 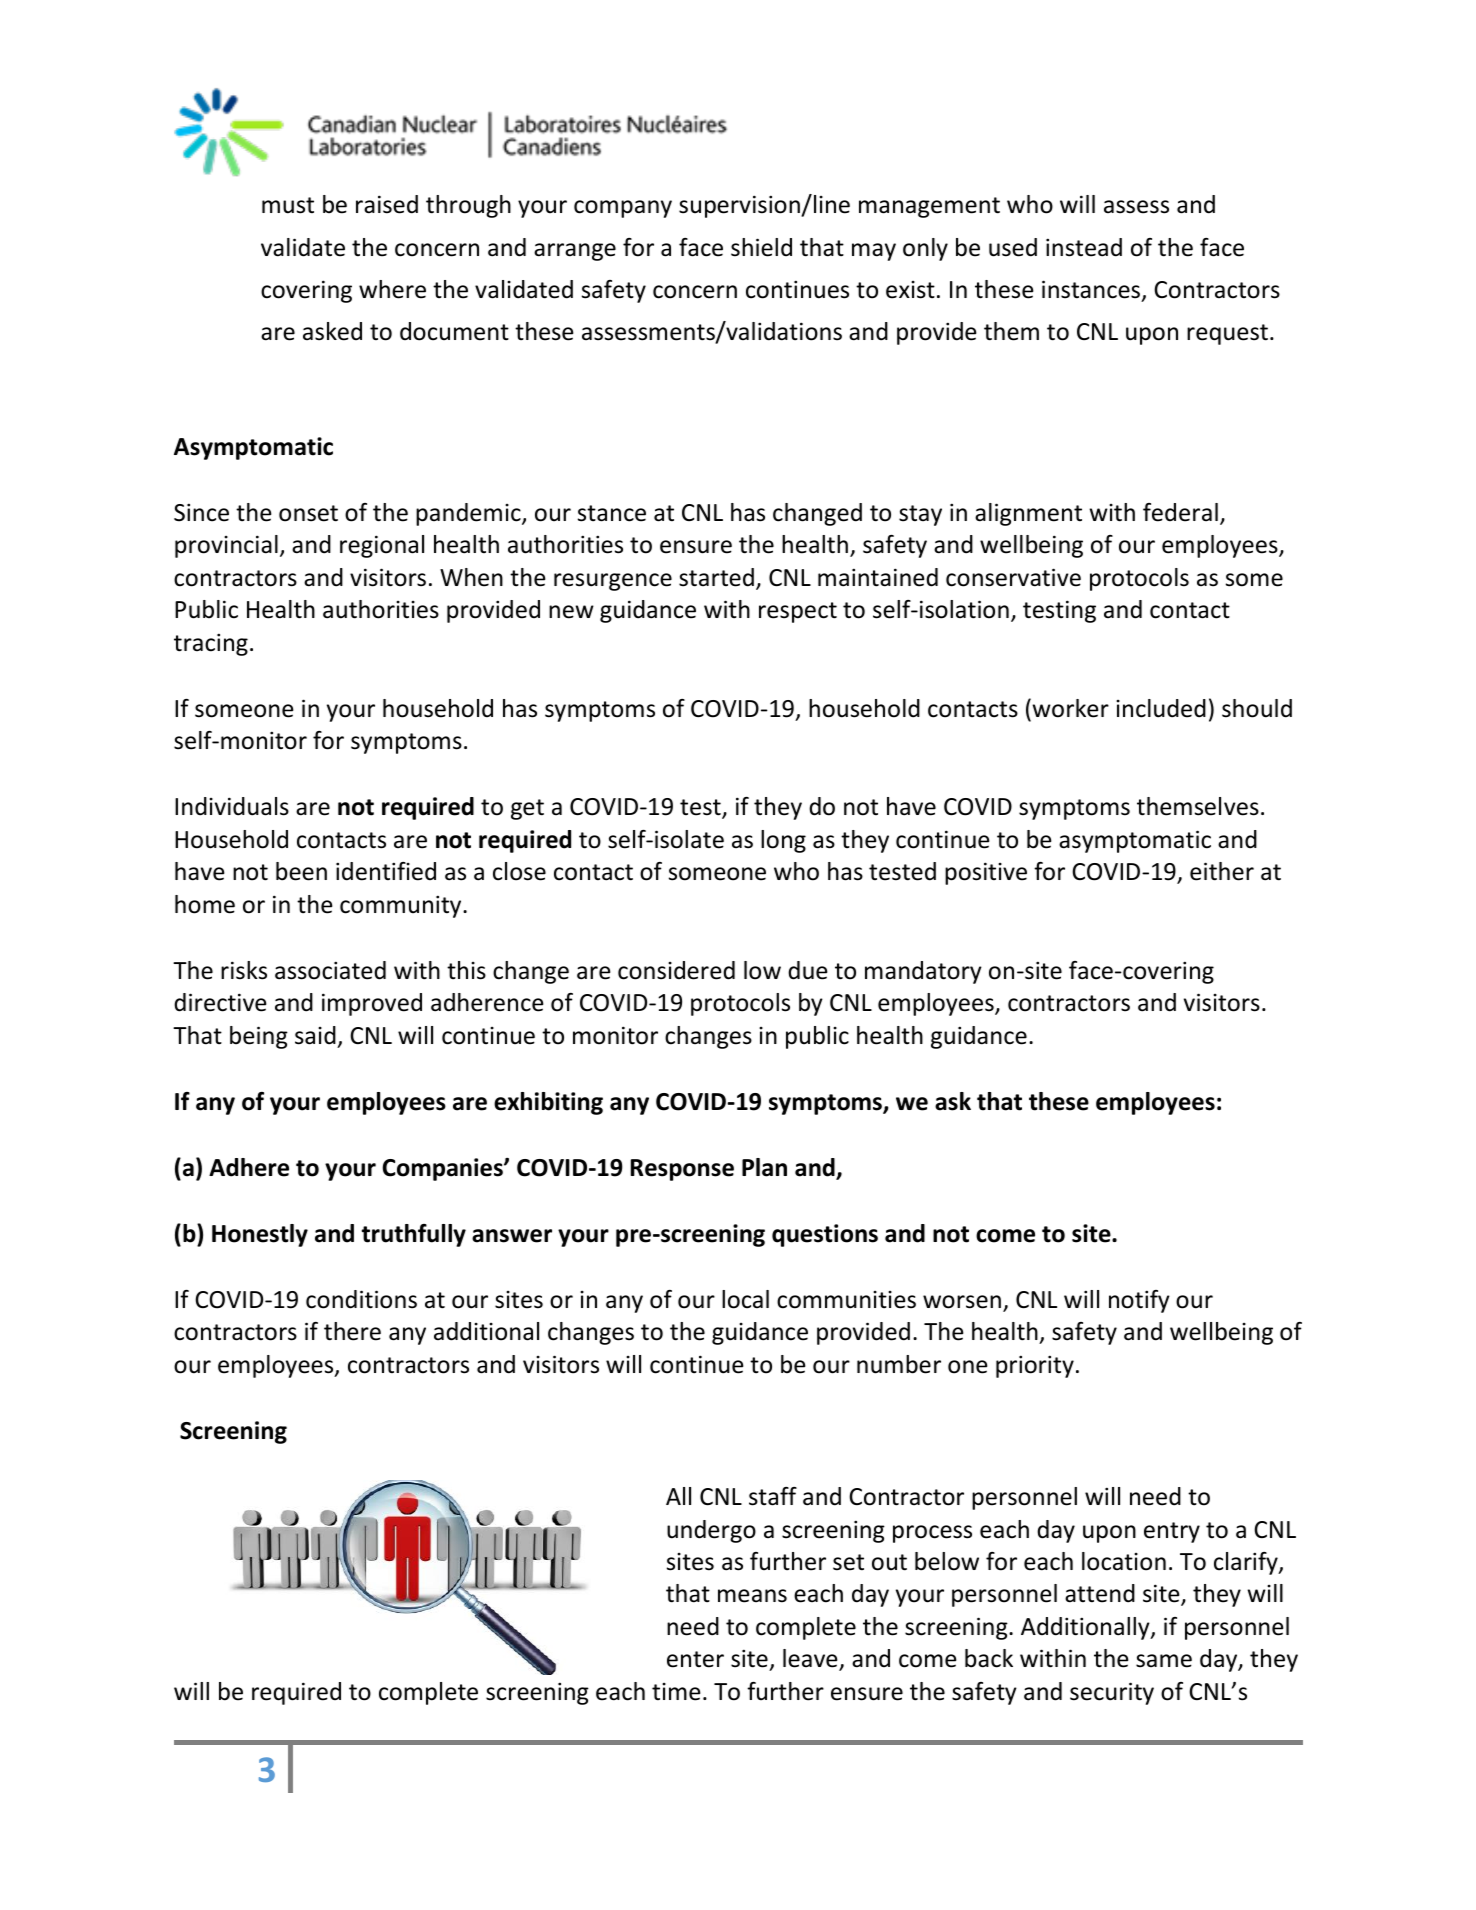 What do you see at coordinates (1084, 247) in the screenshot?
I see `instead` at bounding box center [1084, 247].
